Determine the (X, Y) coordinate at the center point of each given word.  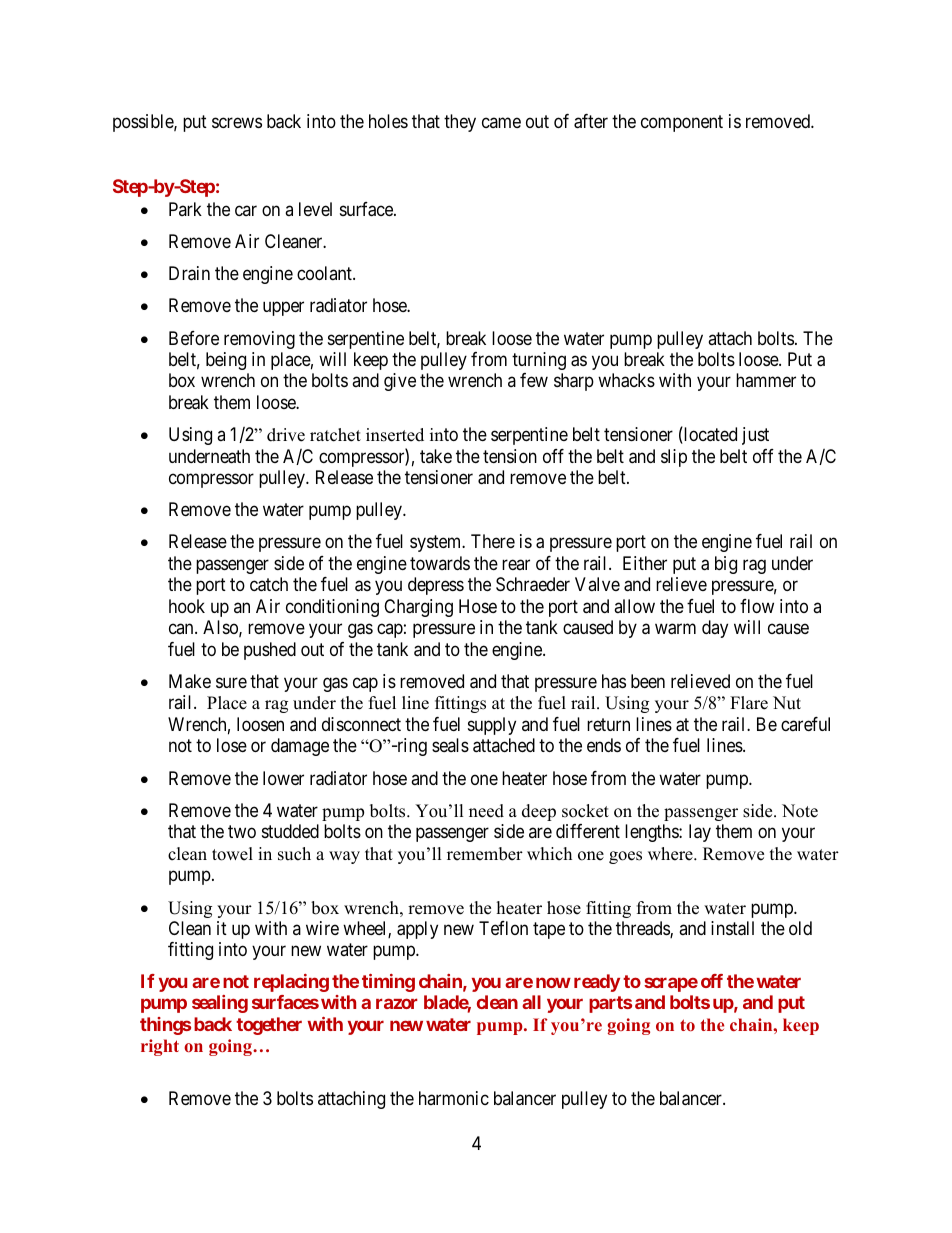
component (682, 124)
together (269, 1026)
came (501, 123)
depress (436, 586)
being (226, 361)
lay (700, 833)
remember (485, 854)
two (242, 831)
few (534, 380)
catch (269, 584)
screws (237, 123)
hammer (766, 380)
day (715, 629)
